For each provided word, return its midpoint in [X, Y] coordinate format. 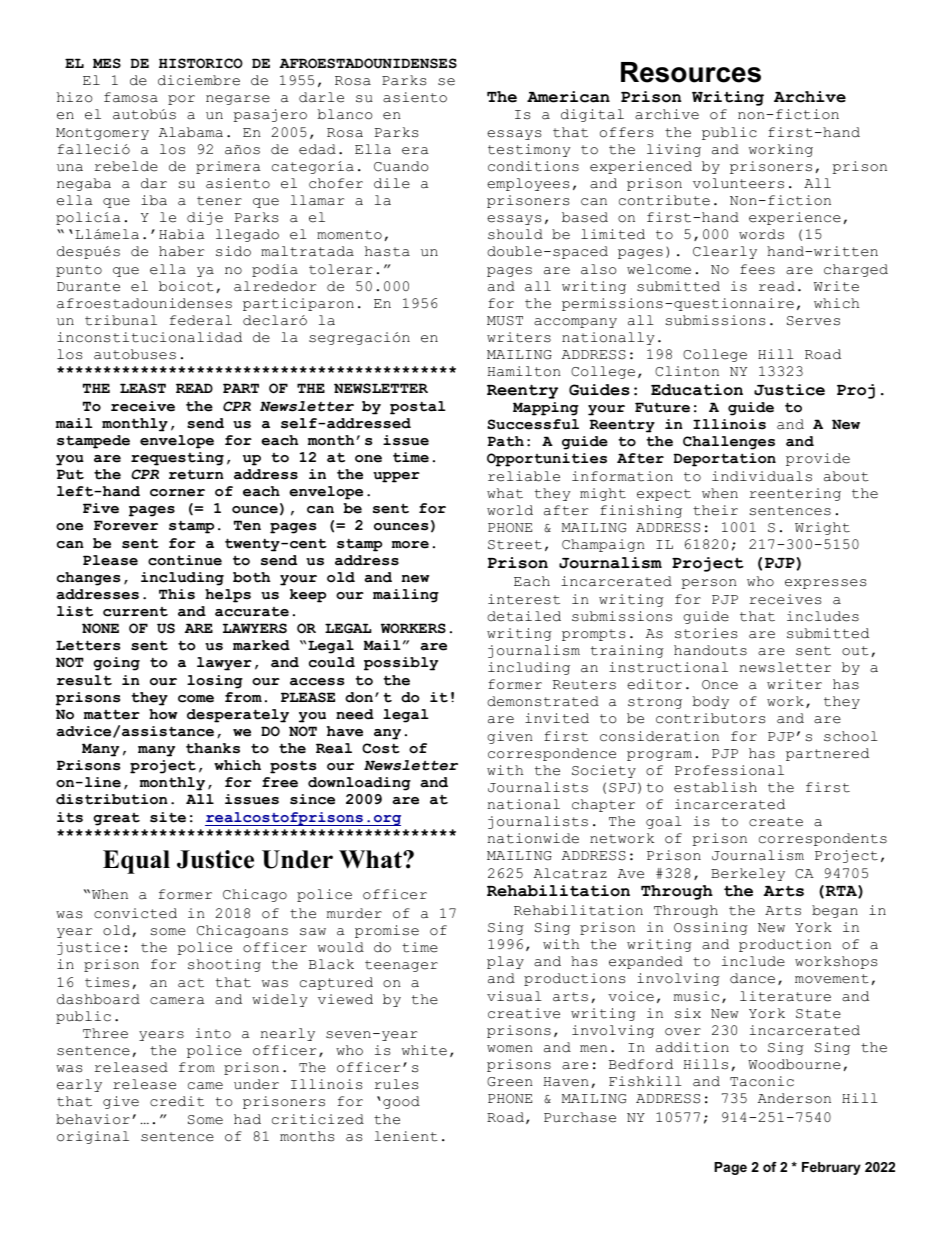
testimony [529, 150]
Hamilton [524, 371]
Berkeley [748, 874]
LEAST [143, 388]
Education [697, 390]
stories [706, 633]
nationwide [533, 838]
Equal [136, 862]
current [135, 612]
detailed [524, 616]
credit [177, 1101]
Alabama [191, 132]
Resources [691, 72]
